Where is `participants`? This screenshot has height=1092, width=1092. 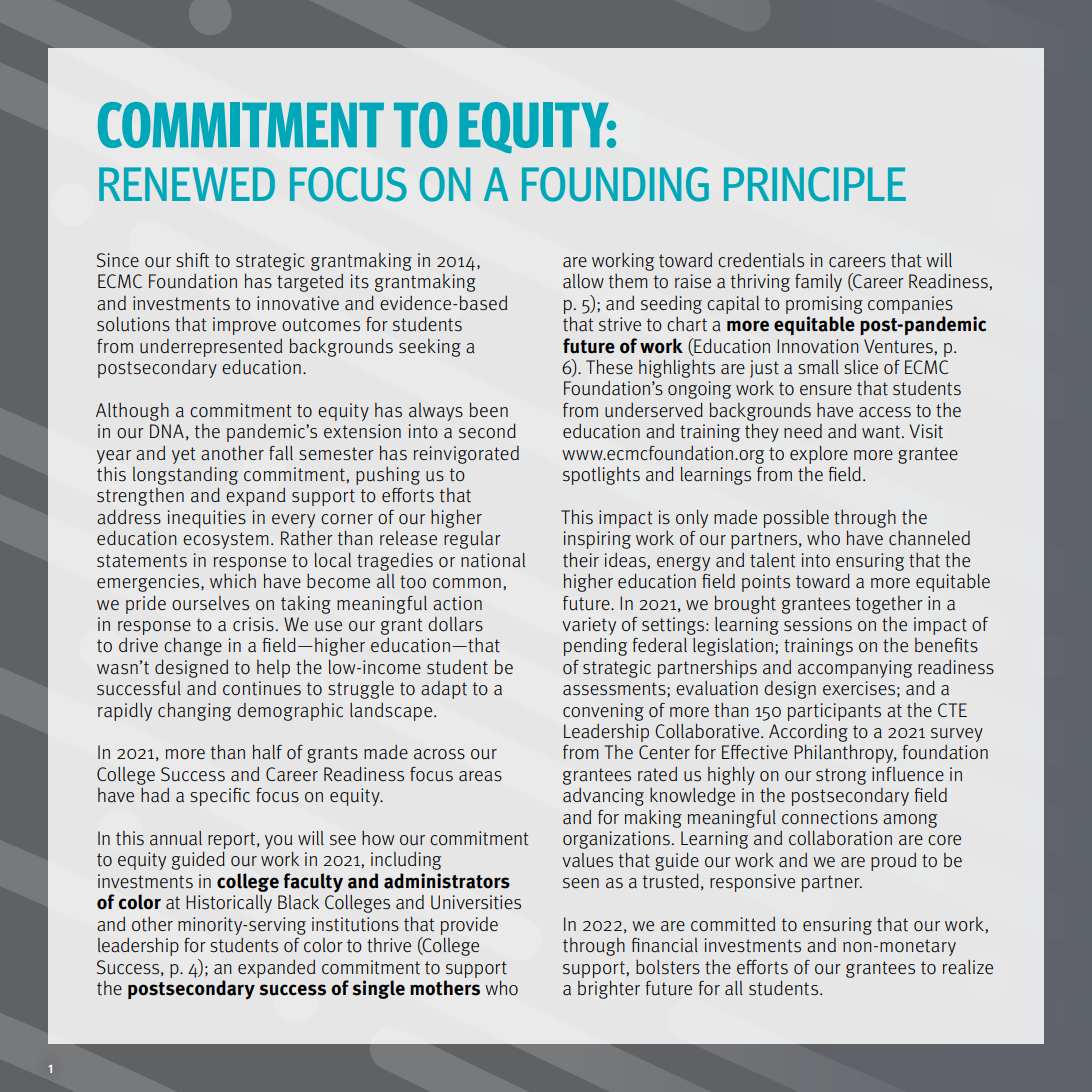
participants is located at coordinates (834, 712).
